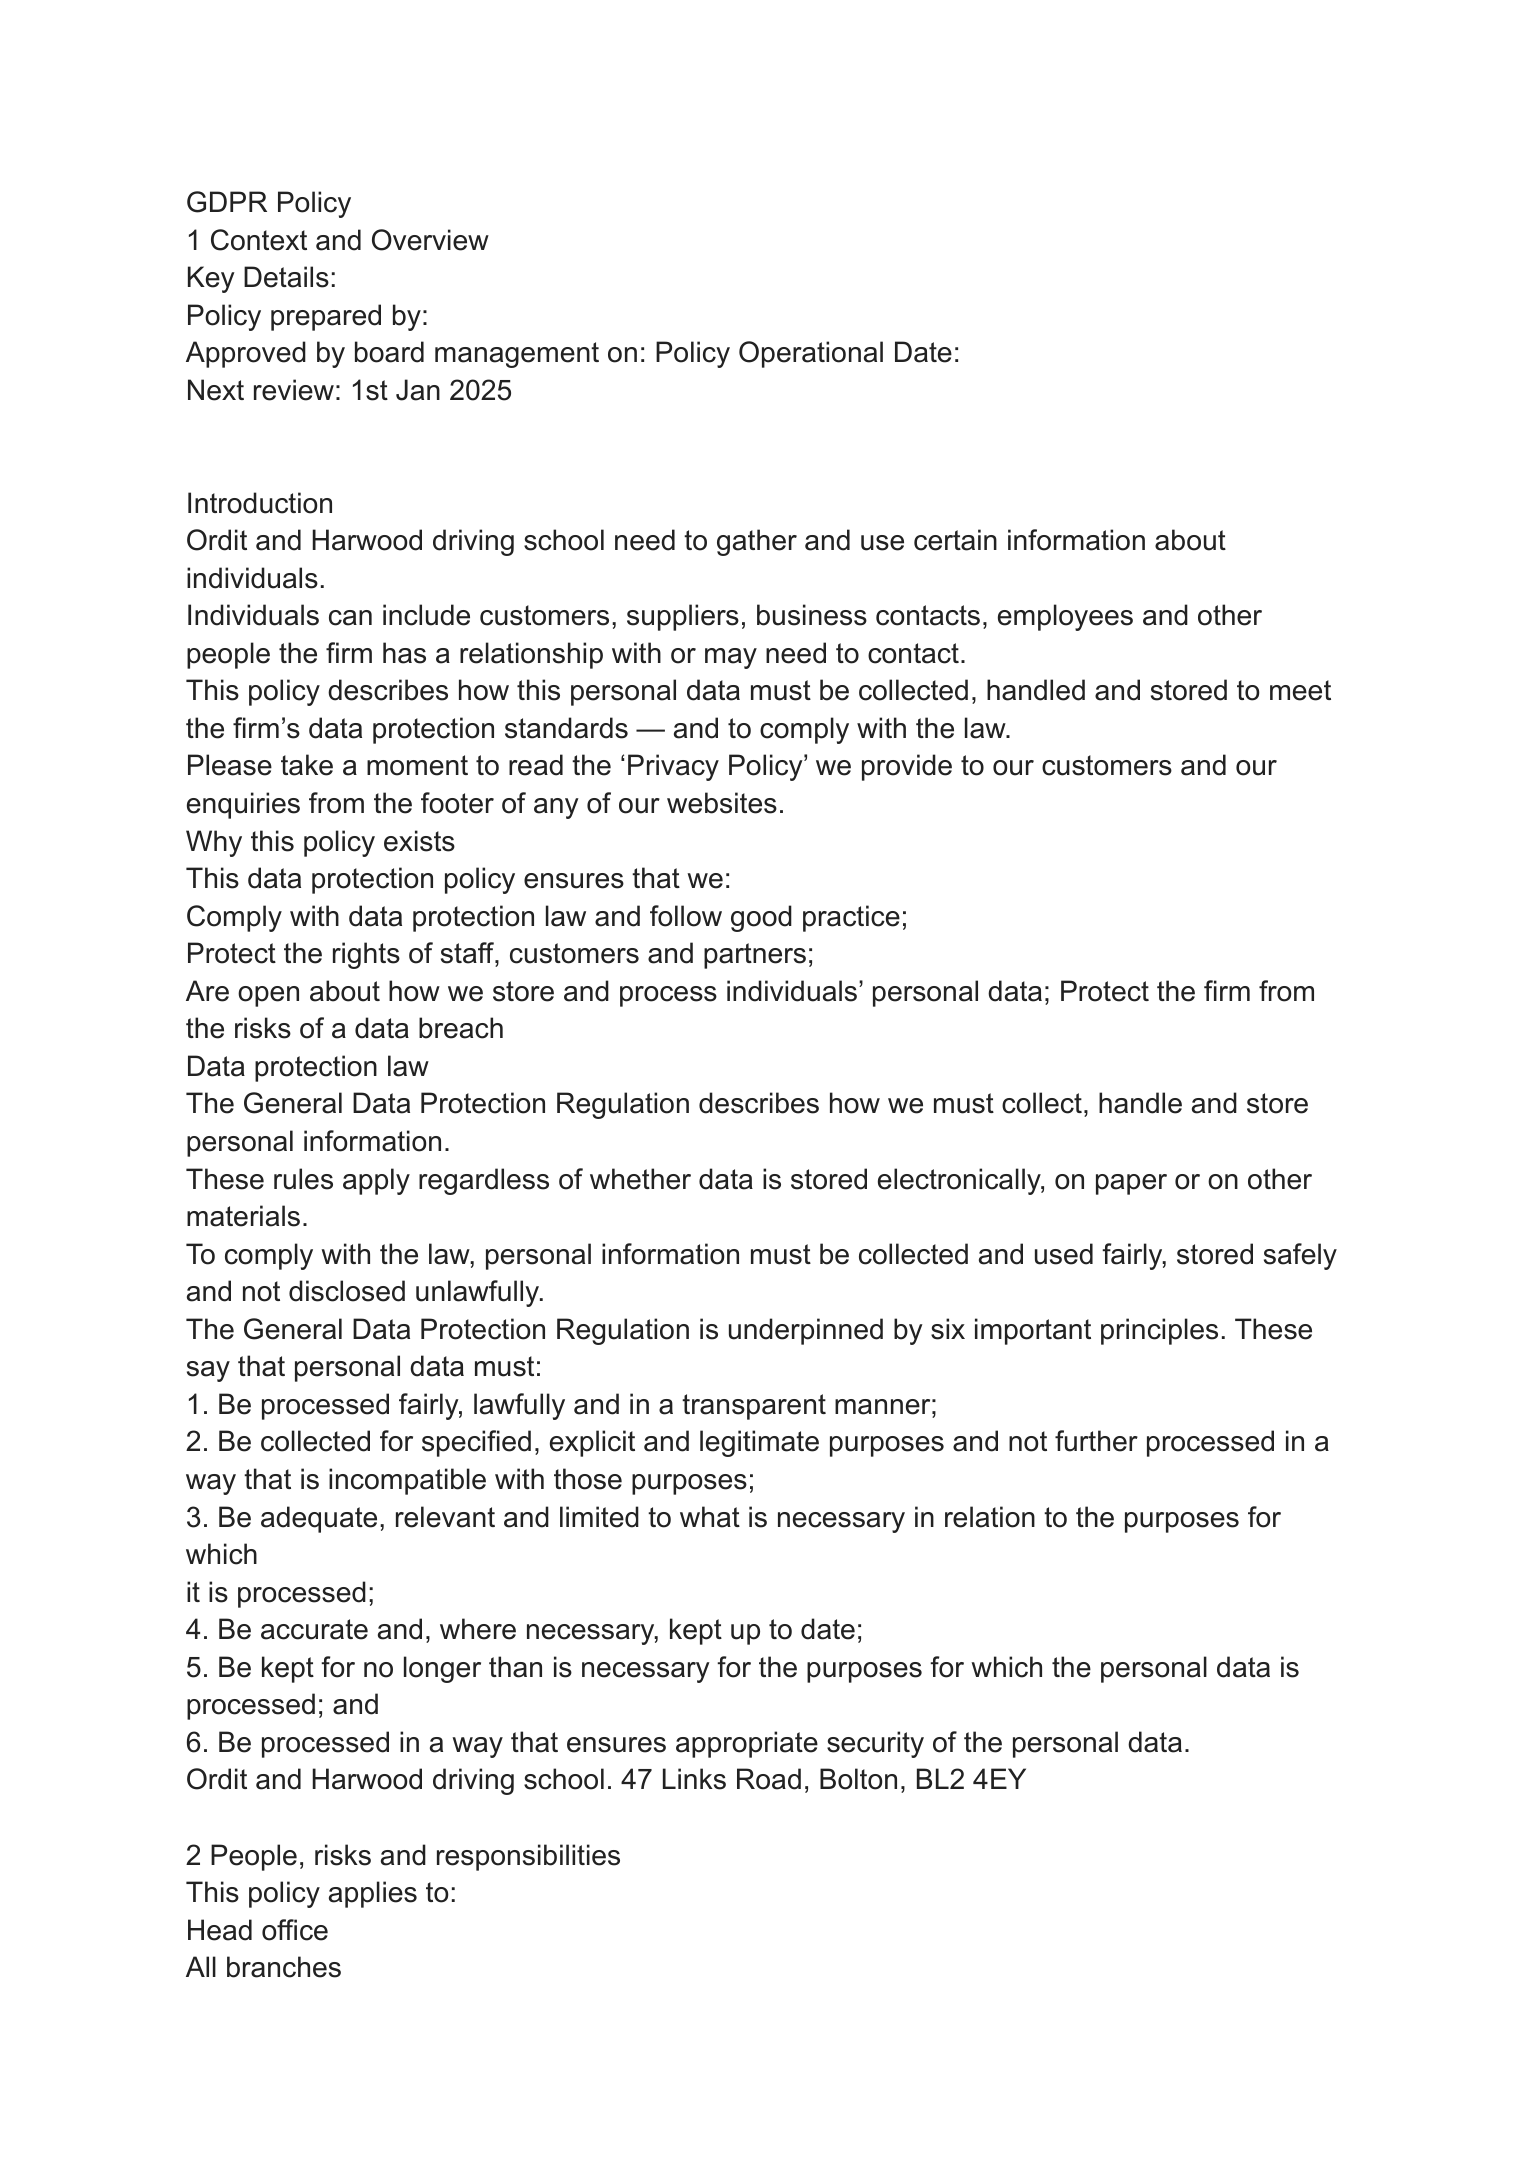 This image has width=1539, height=2174. What do you see at coordinates (1096, 1441) in the image?
I see `further` at bounding box center [1096, 1441].
